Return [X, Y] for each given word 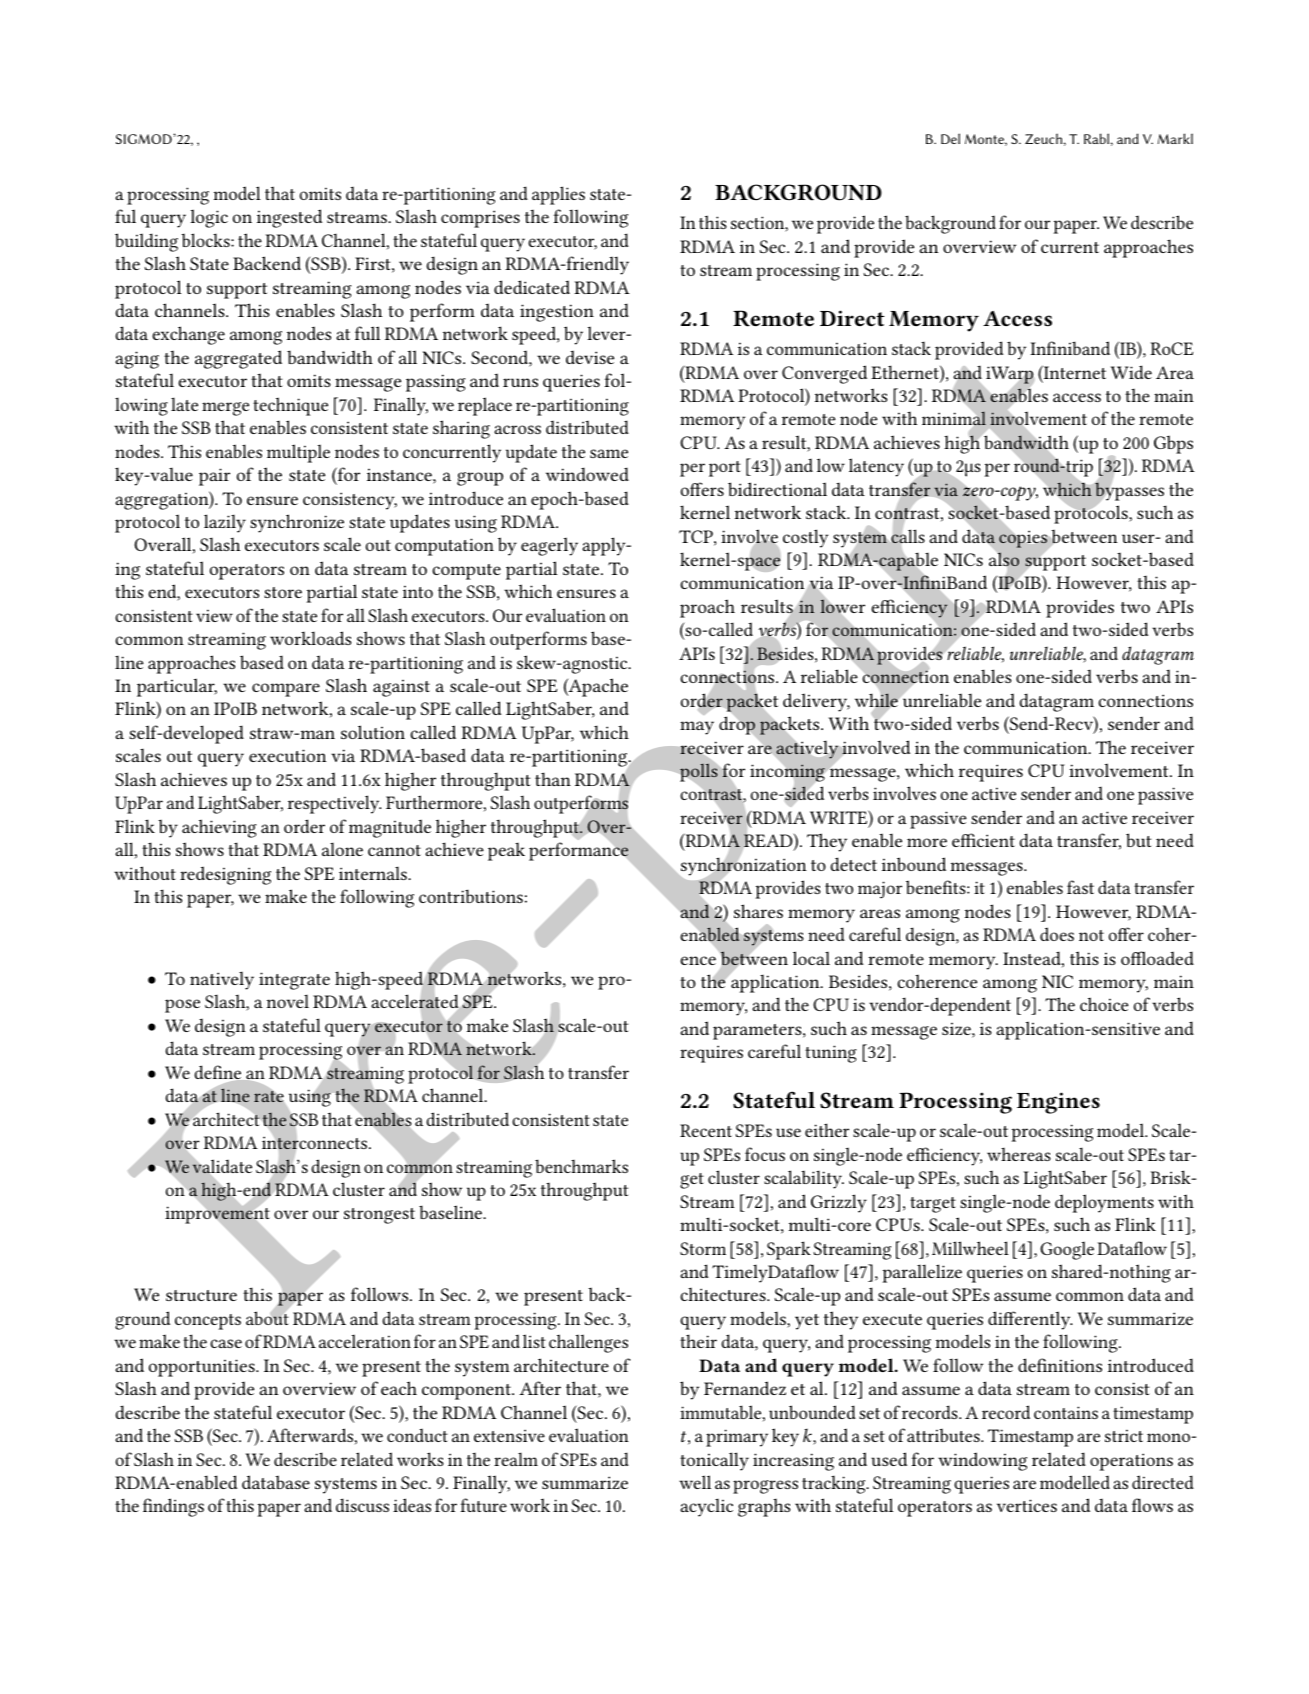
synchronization [743, 866]
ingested [289, 218]
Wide [1131, 372]
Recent [706, 1130]
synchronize [297, 523]
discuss [362, 1505]
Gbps [1173, 444]
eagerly [549, 546]
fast [1080, 887]
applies [558, 195]
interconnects [316, 1143]
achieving [219, 828]
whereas [1019, 1154]
